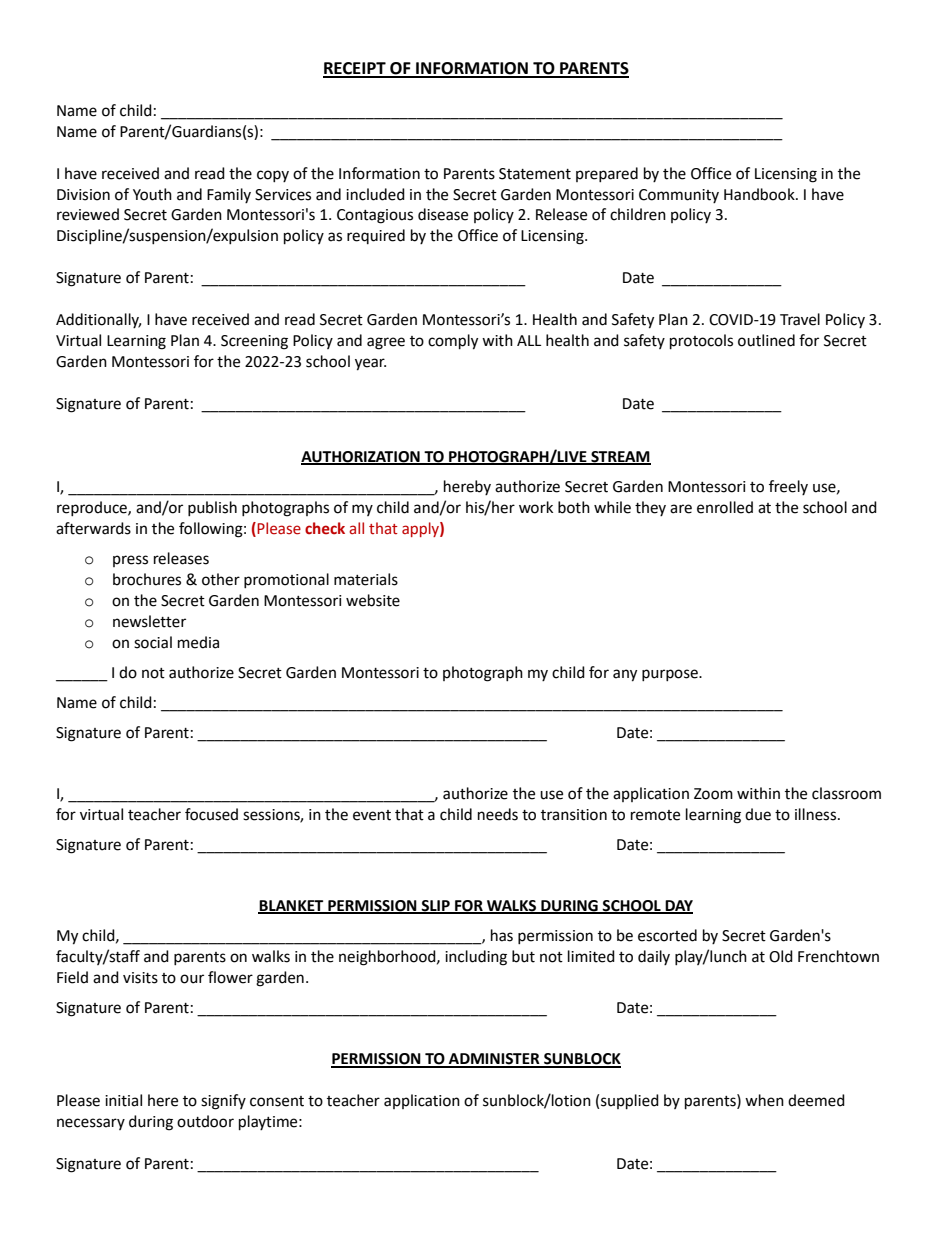 This image has width=952, height=1233. What do you see at coordinates (152, 194) in the image?
I see `Youth` at bounding box center [152, 194].
